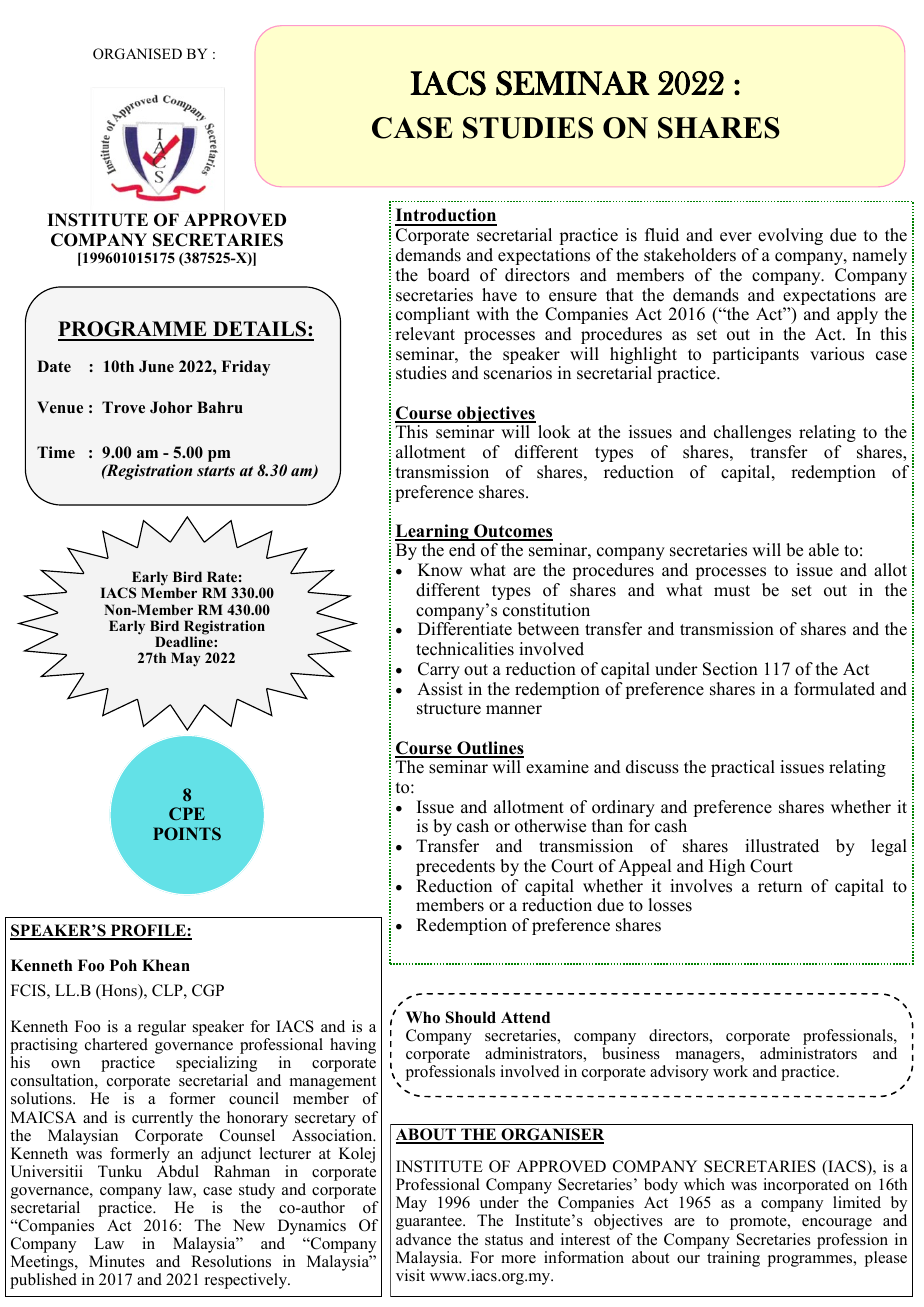 Image resolution: width=924 pixels, height=1307 pixels. Describe the element at coordinates (117, 1261) in the screenshot. I see `Minutes` at that location.
